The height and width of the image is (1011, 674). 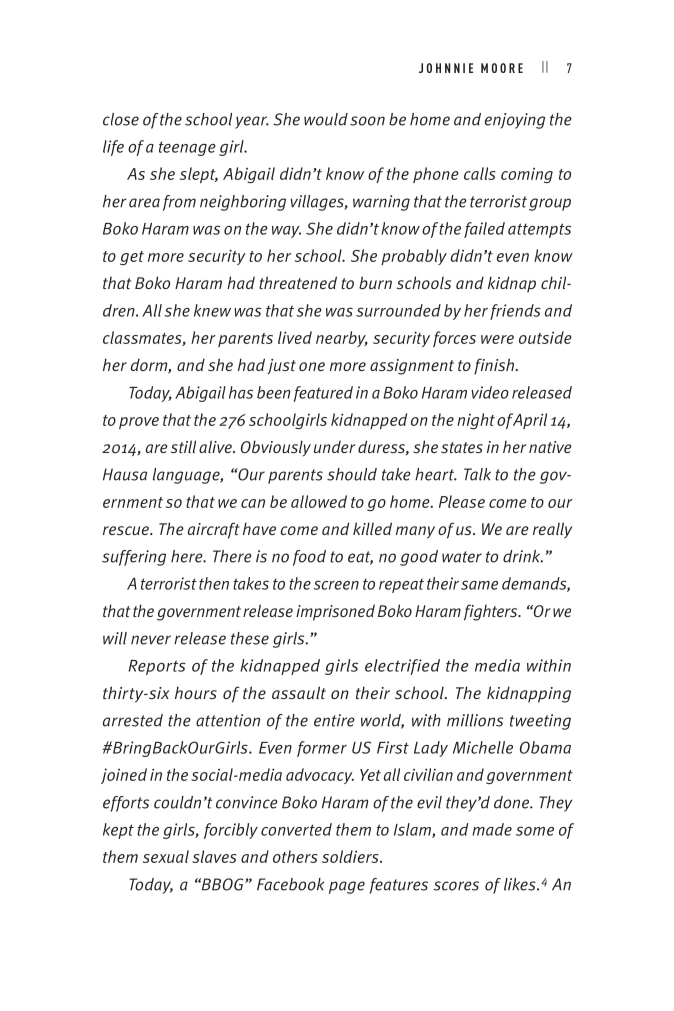 I want to click on soldiers, so click(x=351, y=856).
